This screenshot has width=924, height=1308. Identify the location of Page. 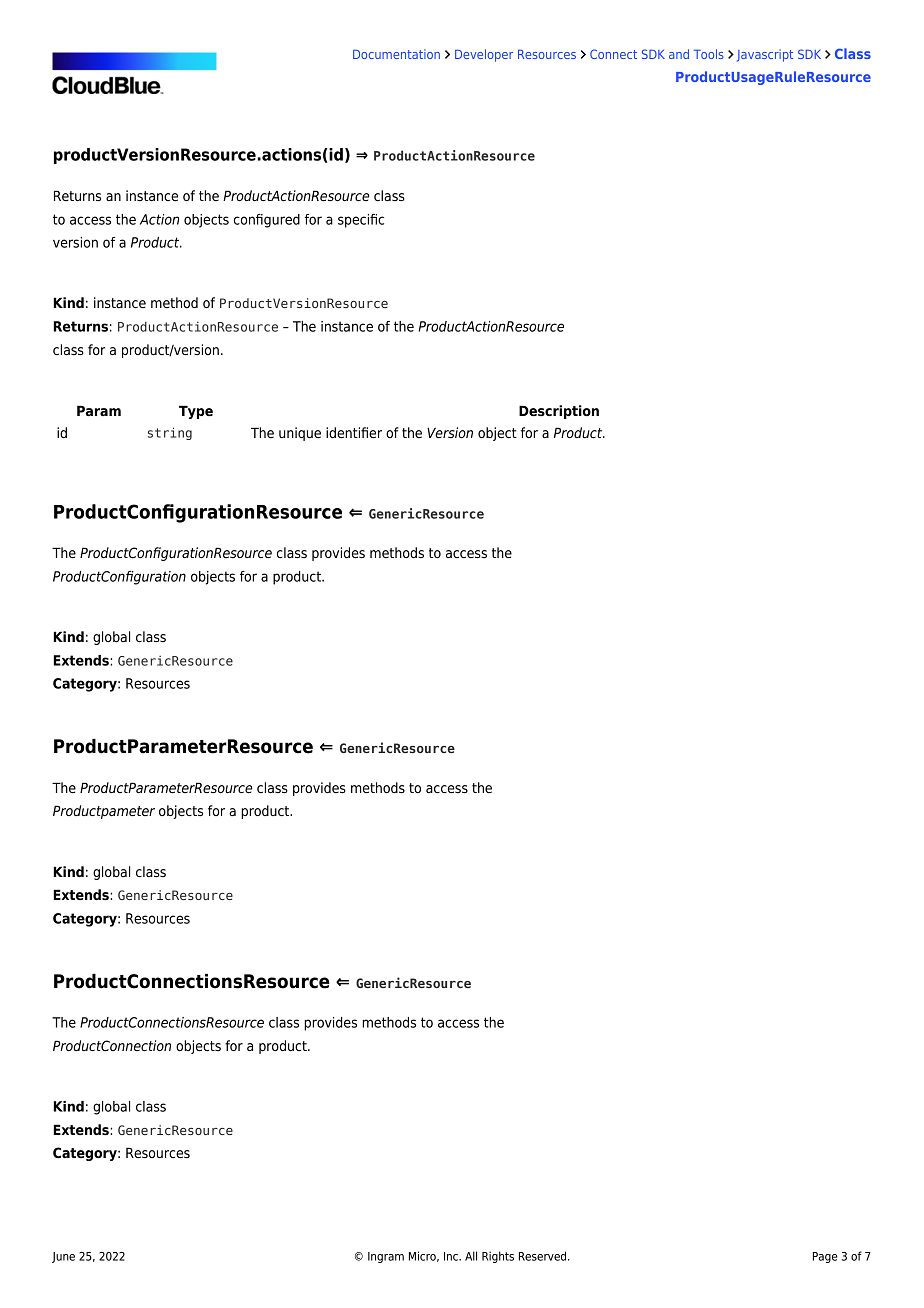
(825, 1257).
